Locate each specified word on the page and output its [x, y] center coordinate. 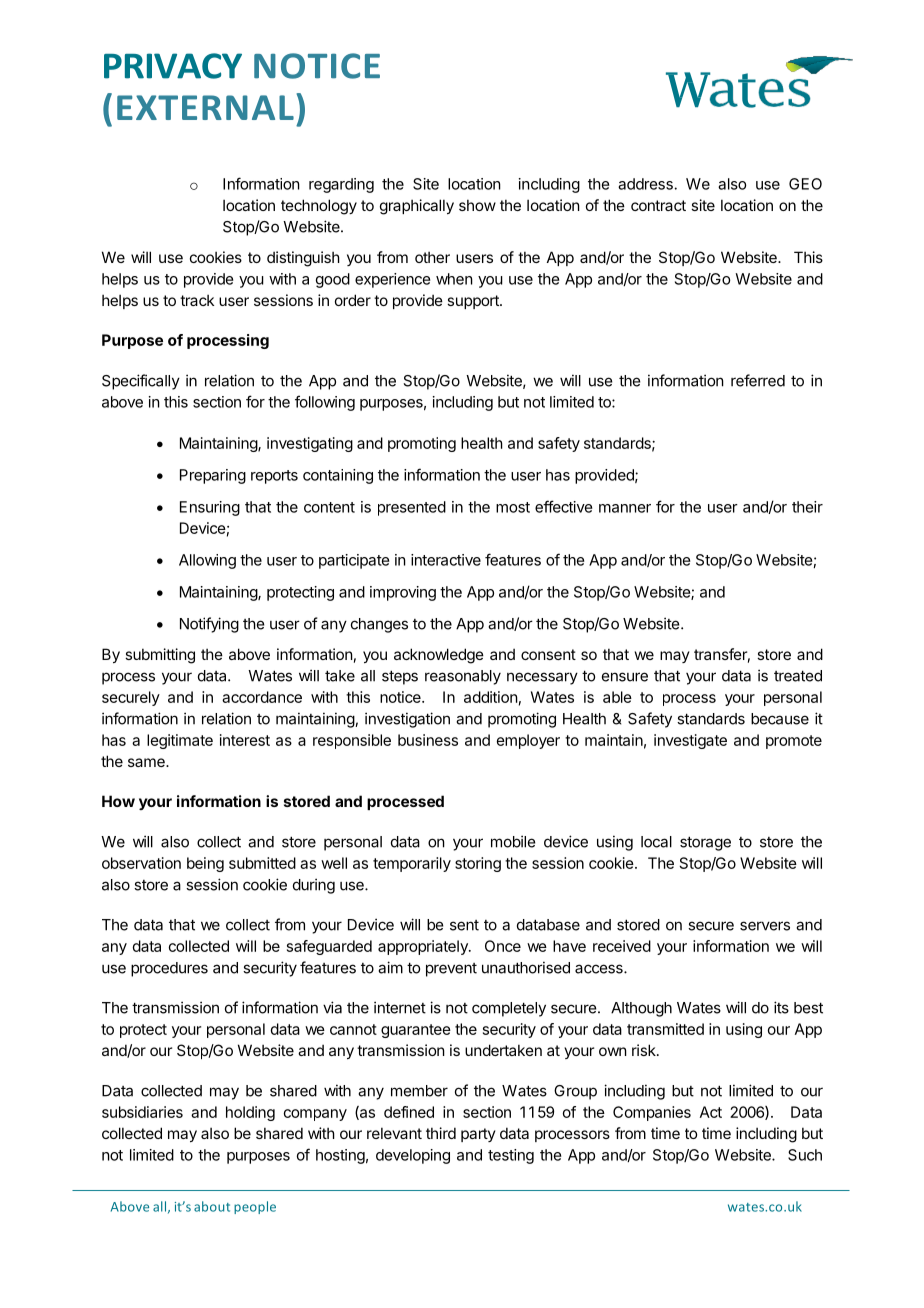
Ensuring [210, 508]
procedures [169, 969]
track [197, 300]
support [474, 302]
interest [245, 740]
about [212, 1206]
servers [765, 926]
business [428, 740]
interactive [446, 560]
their [807, 507]
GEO [805, 184]
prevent [451, 970]
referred [758, 380]
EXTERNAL [205, 107]
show [477, 205]
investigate [690, 741]
